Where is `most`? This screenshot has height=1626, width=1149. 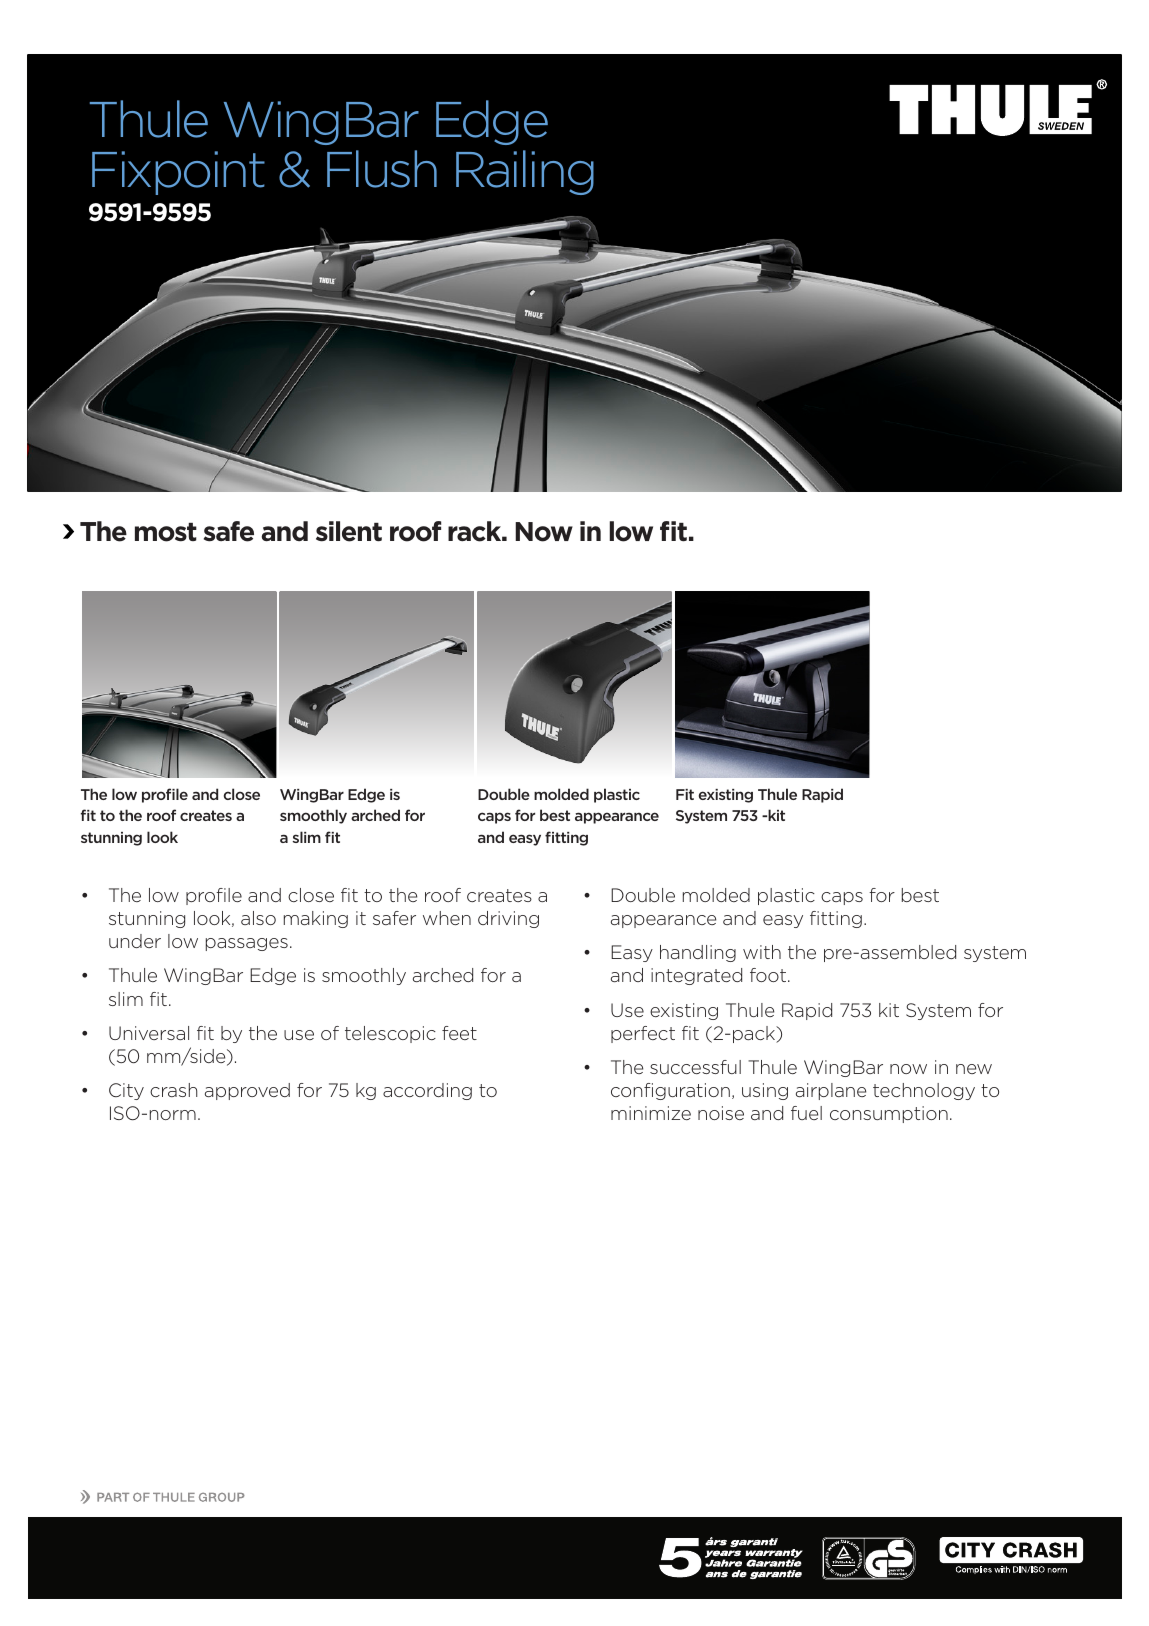 most is located at coordinates (166, 532).
